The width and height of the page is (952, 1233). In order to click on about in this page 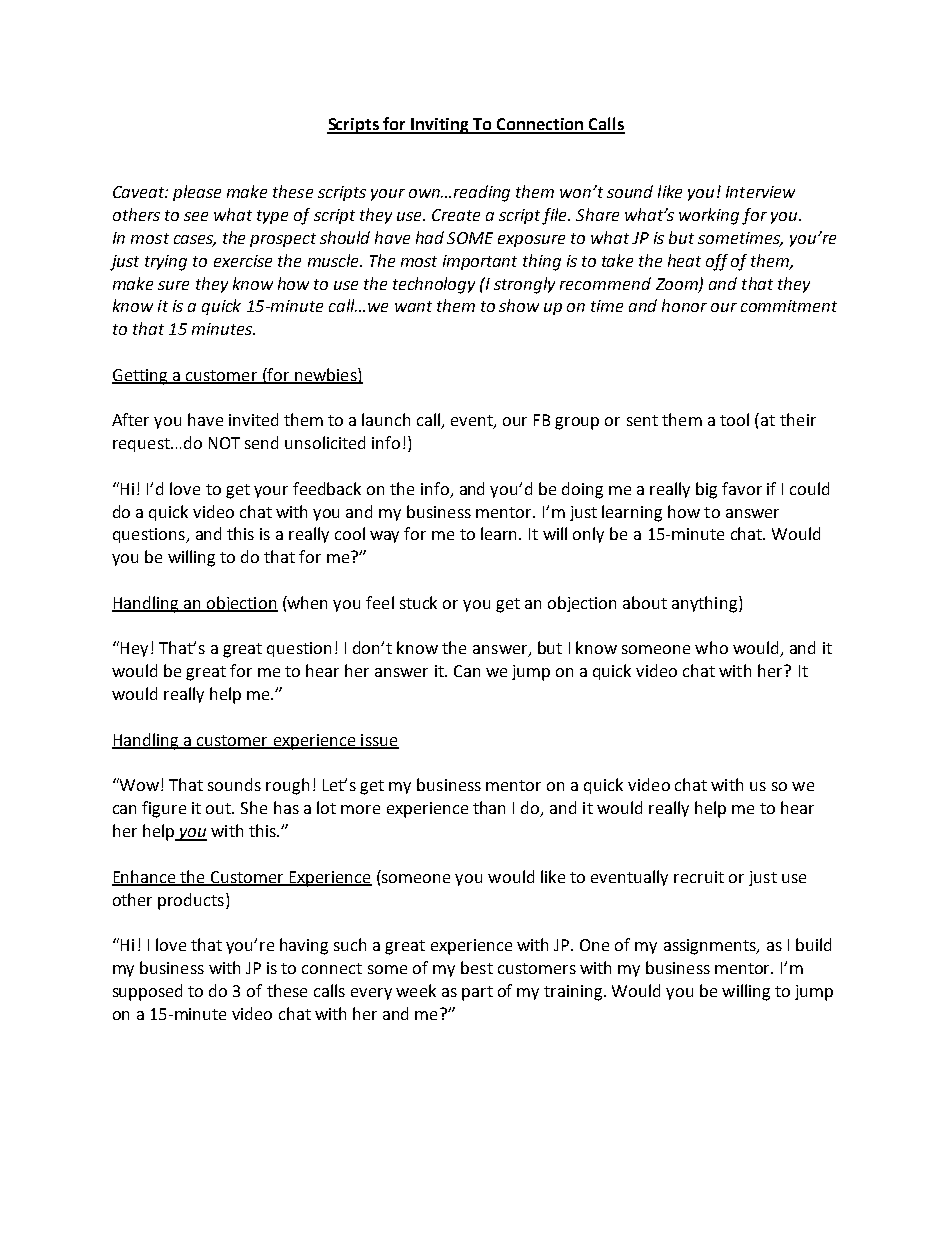, I will do `click(645, 602)`.
